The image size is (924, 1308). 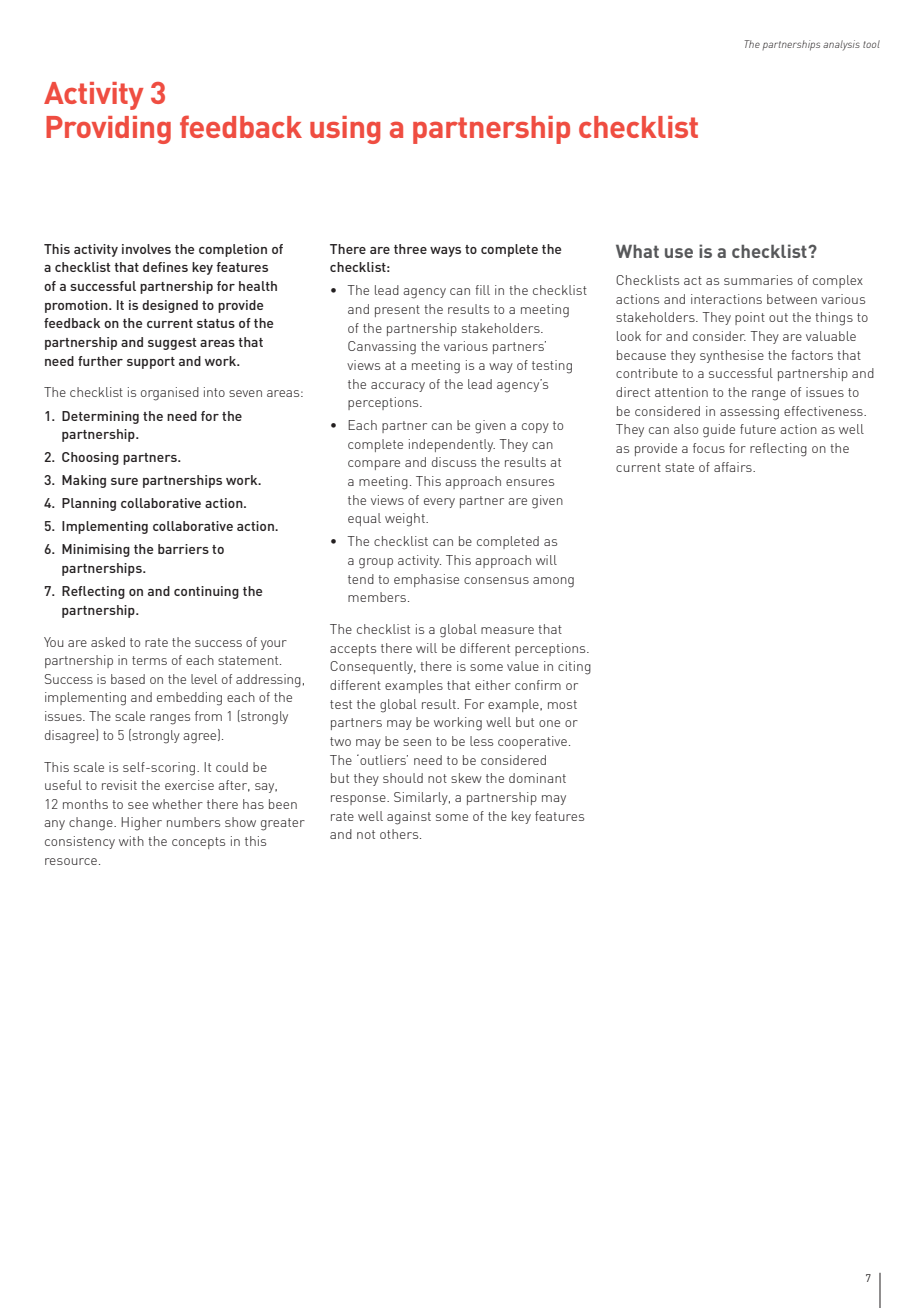 I want to click on citing, so click(x=574, y=668).
